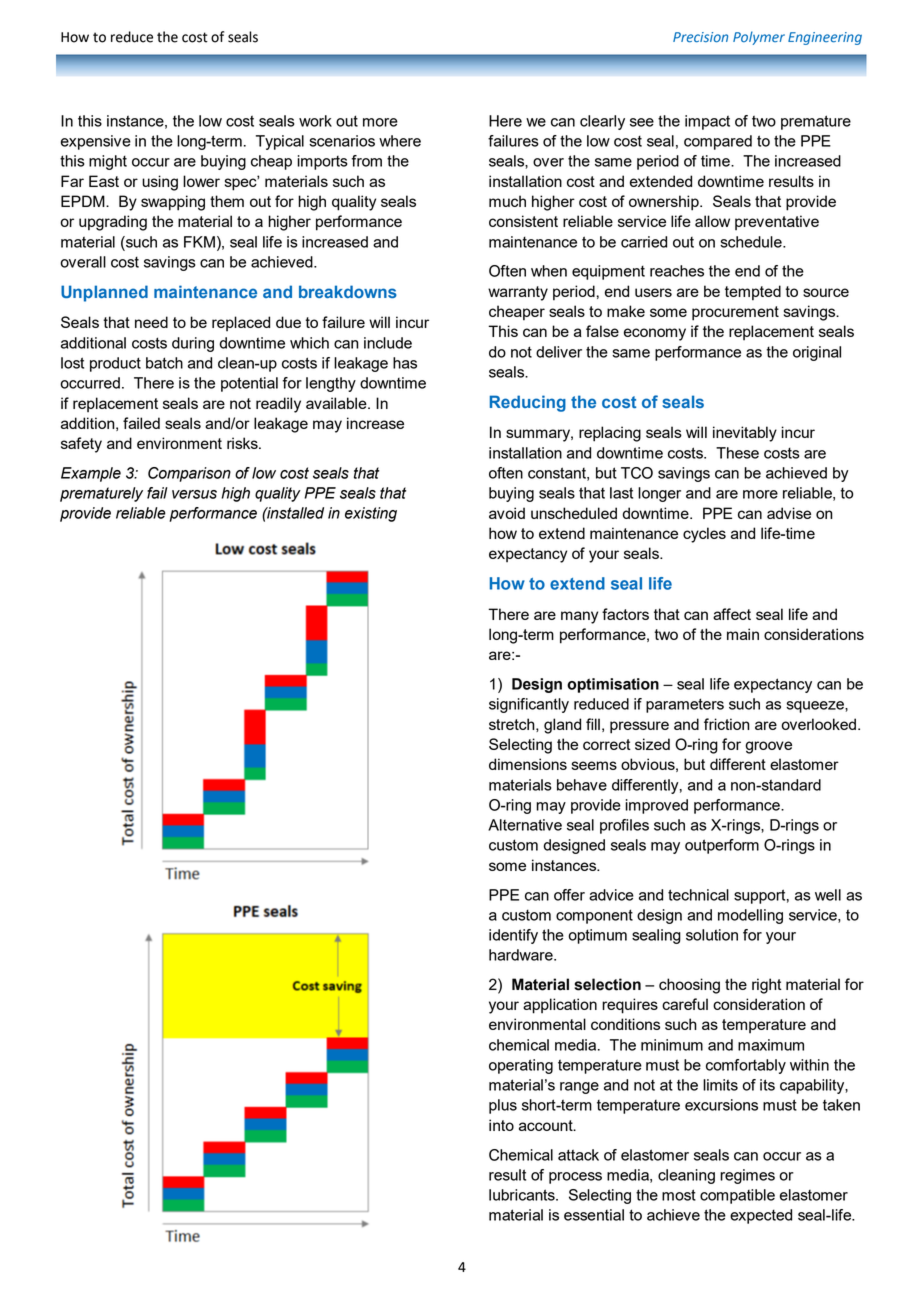 The height and width of the image is (1308, 924). What do you see at coordinates (96, 142) in the image?
I see `expensive` at bounding box center [96, 142].
